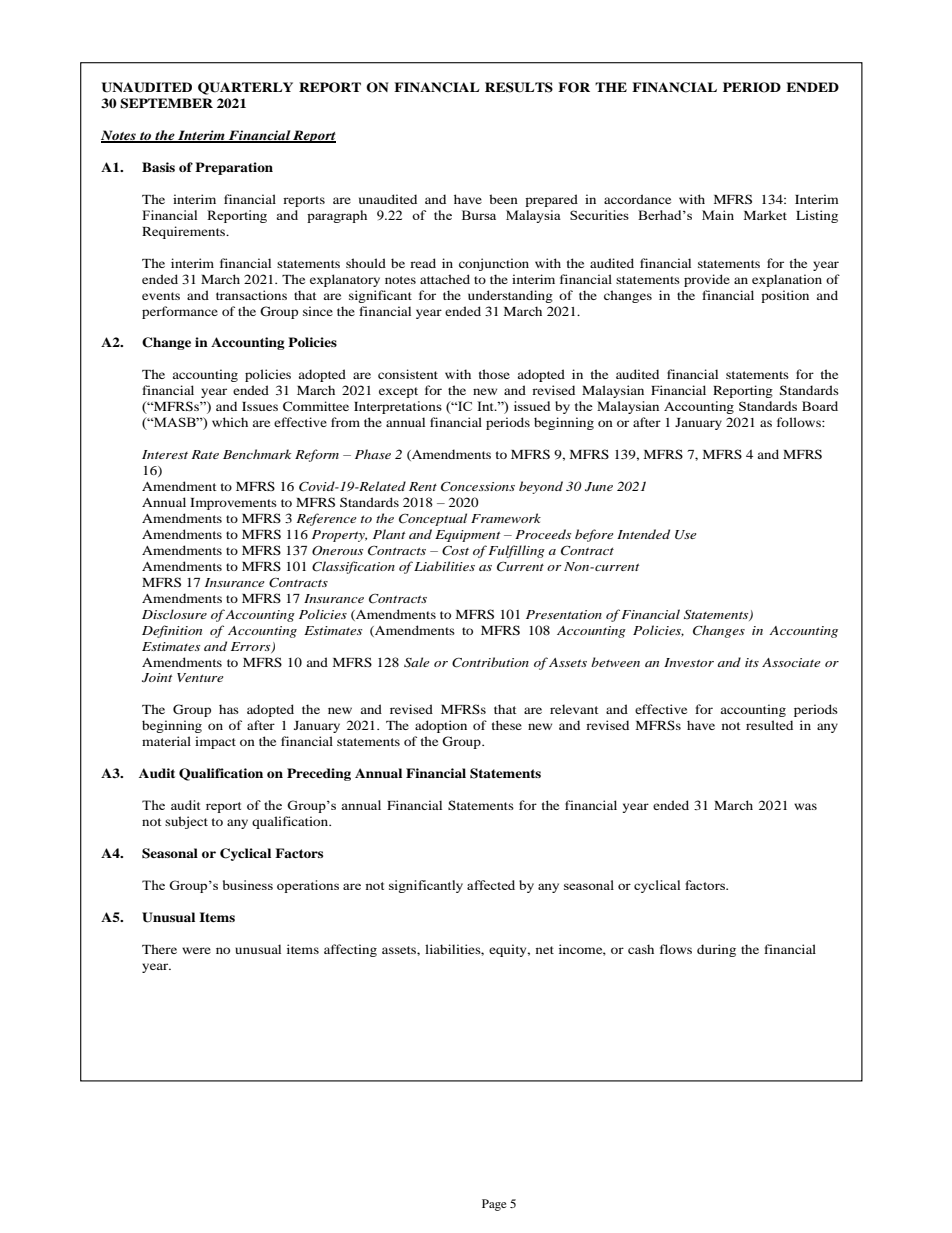 Image resolution: width=952 pixels, height=1233 pixels. I want to click on follows, so click(800, 422).
